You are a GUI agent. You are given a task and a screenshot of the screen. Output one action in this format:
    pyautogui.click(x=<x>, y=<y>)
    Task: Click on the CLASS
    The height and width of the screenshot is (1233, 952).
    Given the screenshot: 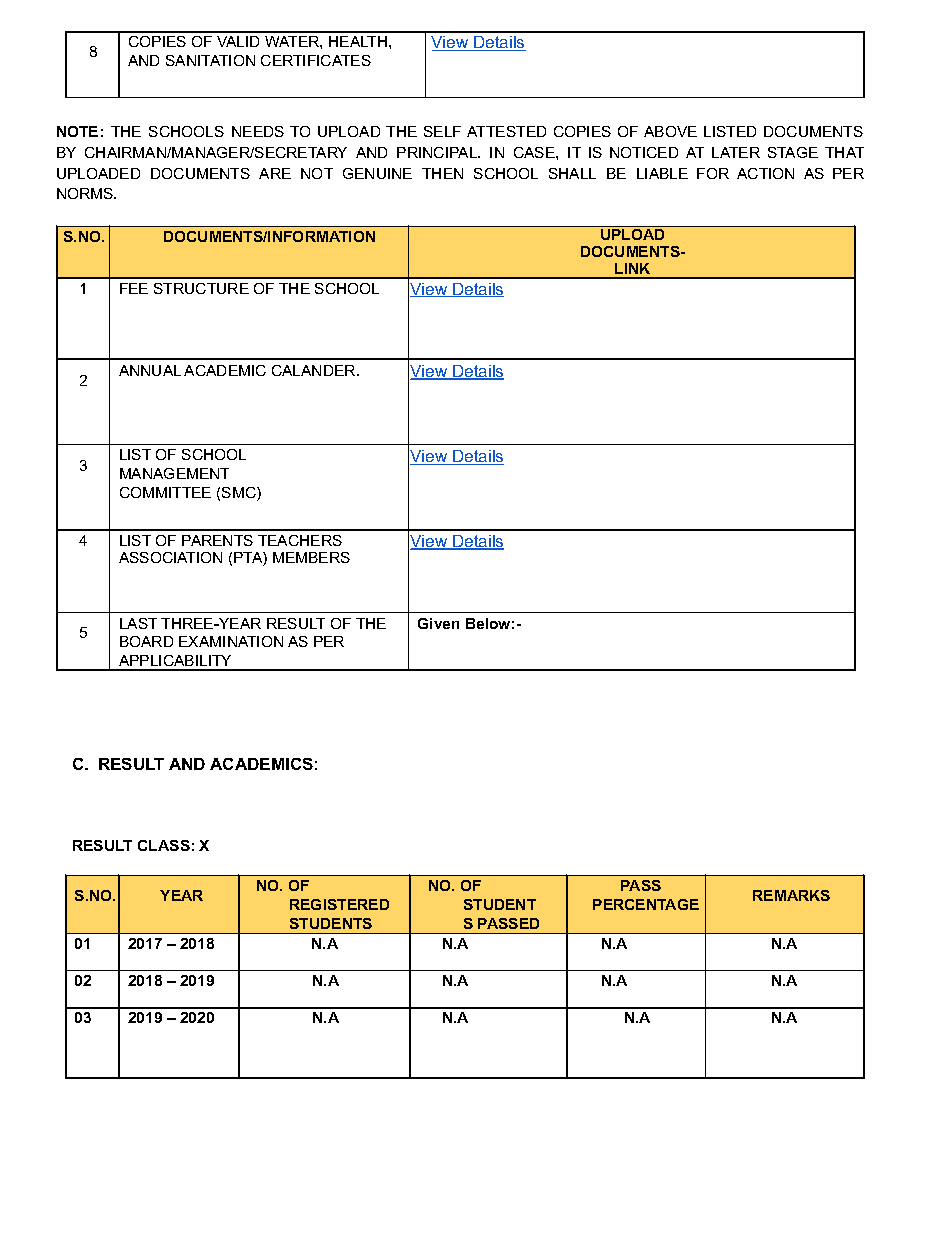 What is the action you would take?
    pyautogui.click(x=164, y=845)
